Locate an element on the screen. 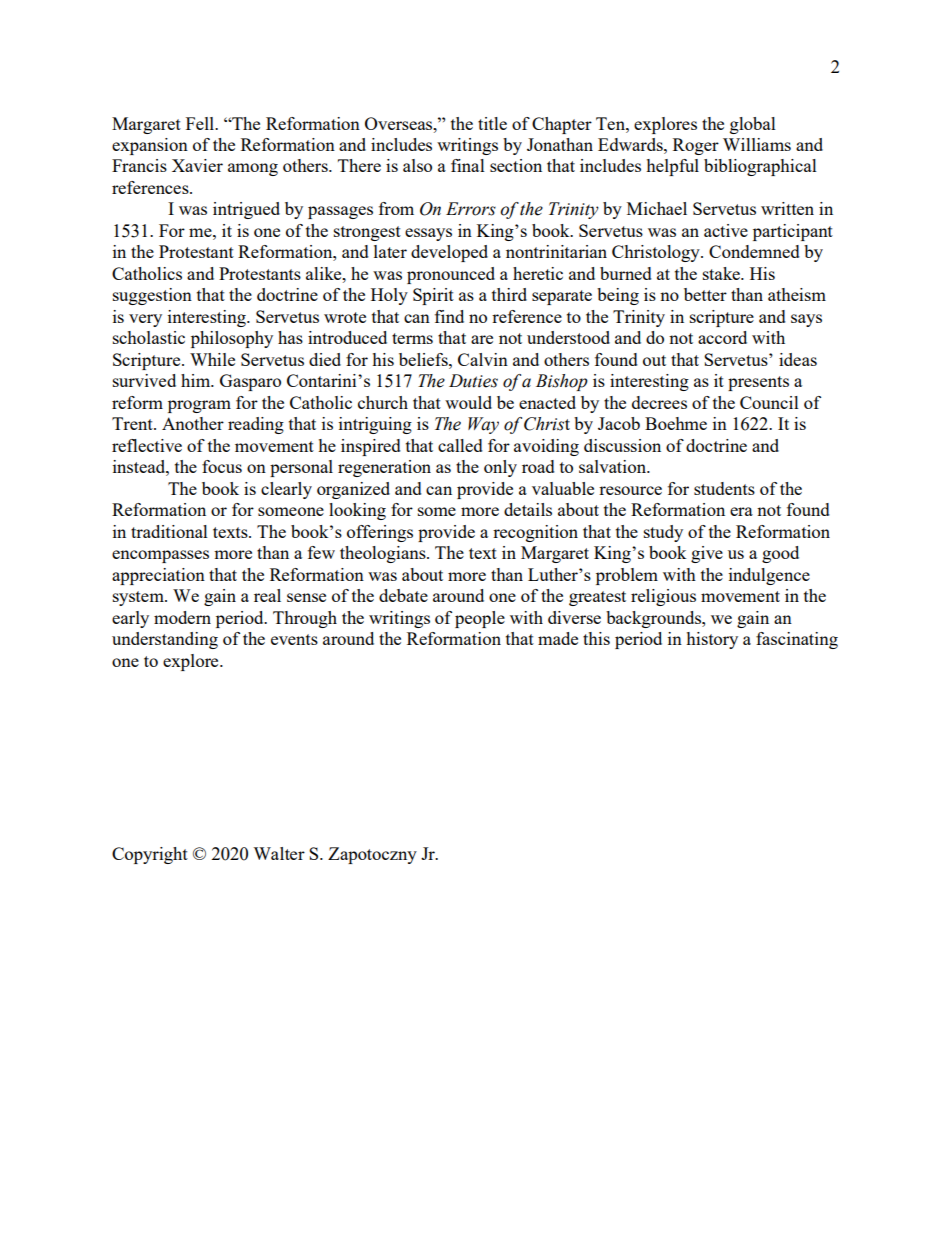 This screenshot has height=1233, width=952. Xavier is located at coordinates (197, 165).
